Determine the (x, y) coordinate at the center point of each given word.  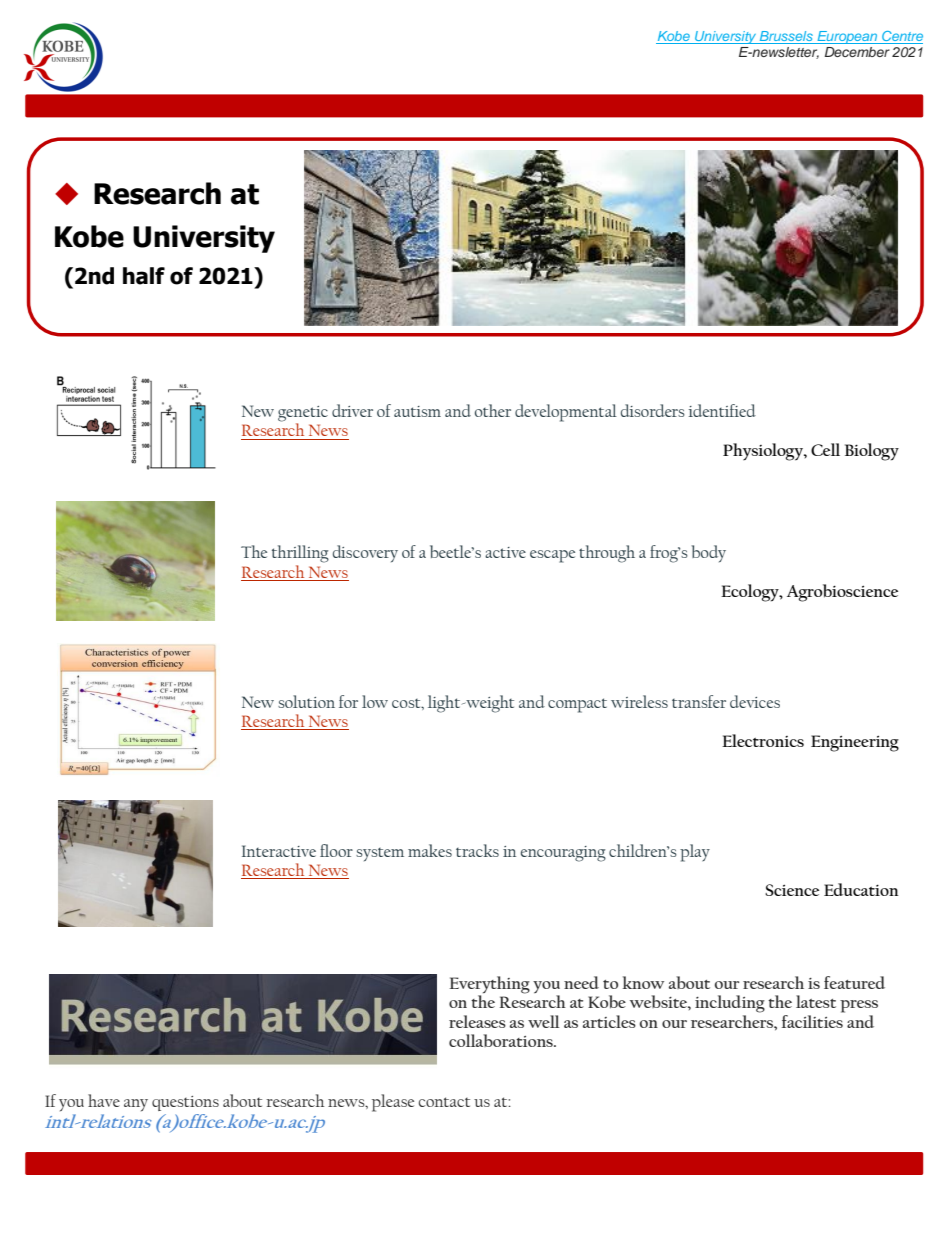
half (144, 276)
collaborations (502, 1040)
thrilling (300, 554)
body (708, 553)
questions (185, 1103)
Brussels (786, 37)
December (857, 52)
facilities (812, 1021)
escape (552, 556)
